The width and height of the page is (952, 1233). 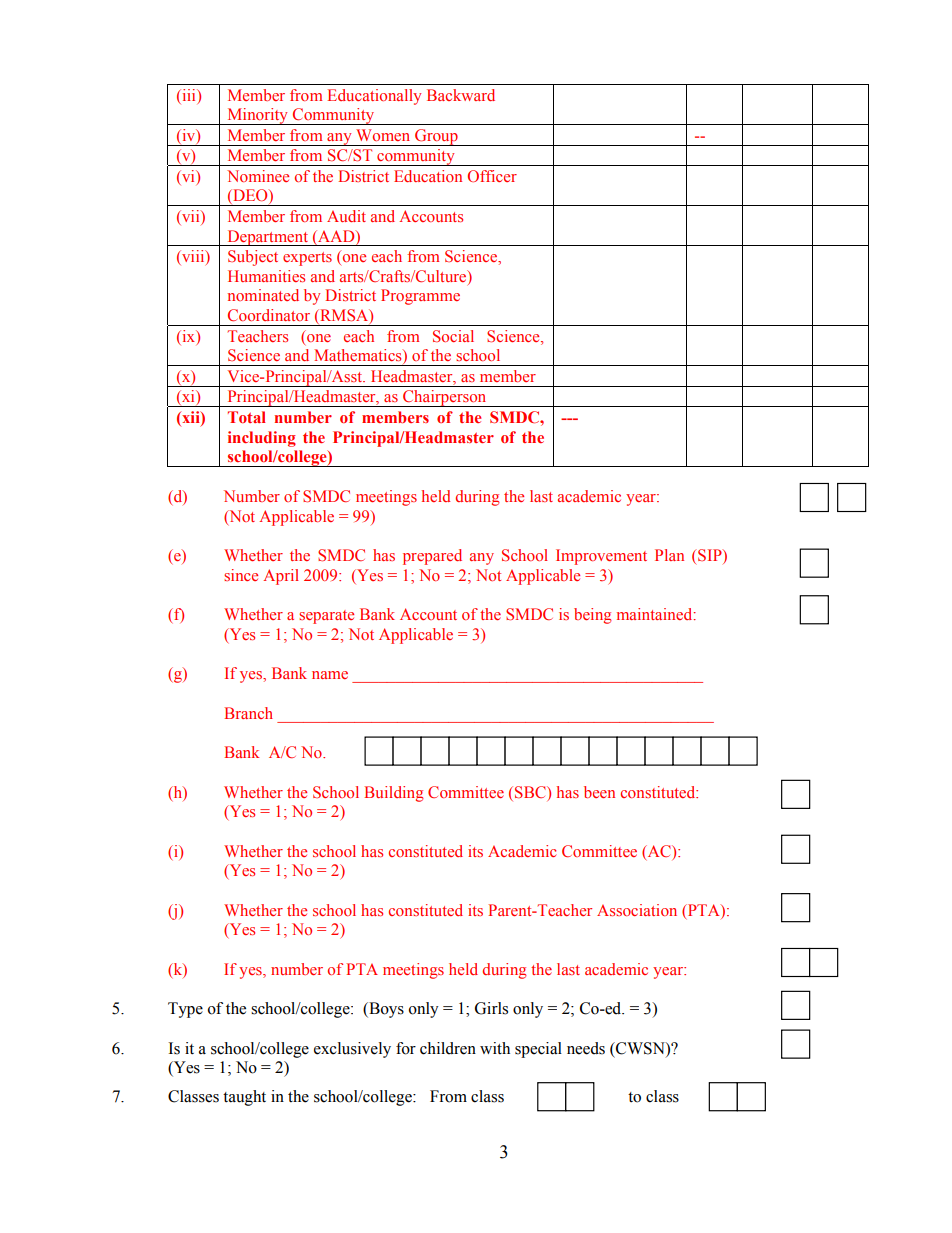 I want to click on Plan, so click(x=669, y=555).
